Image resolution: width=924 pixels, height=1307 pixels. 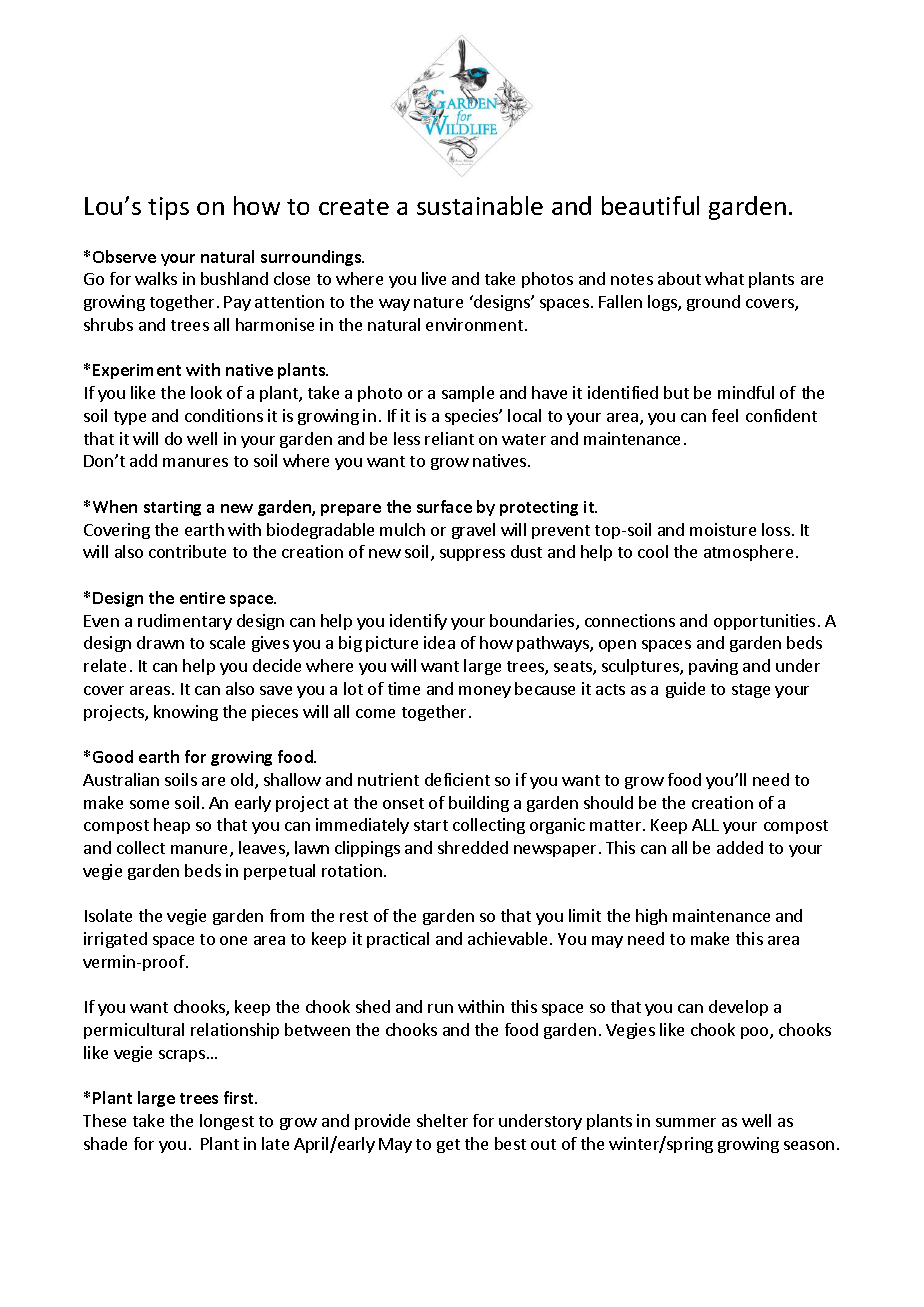 What do you see at coordinates (224, 415) in the image?
I see `conditions` at bounding box center [224, 415].
